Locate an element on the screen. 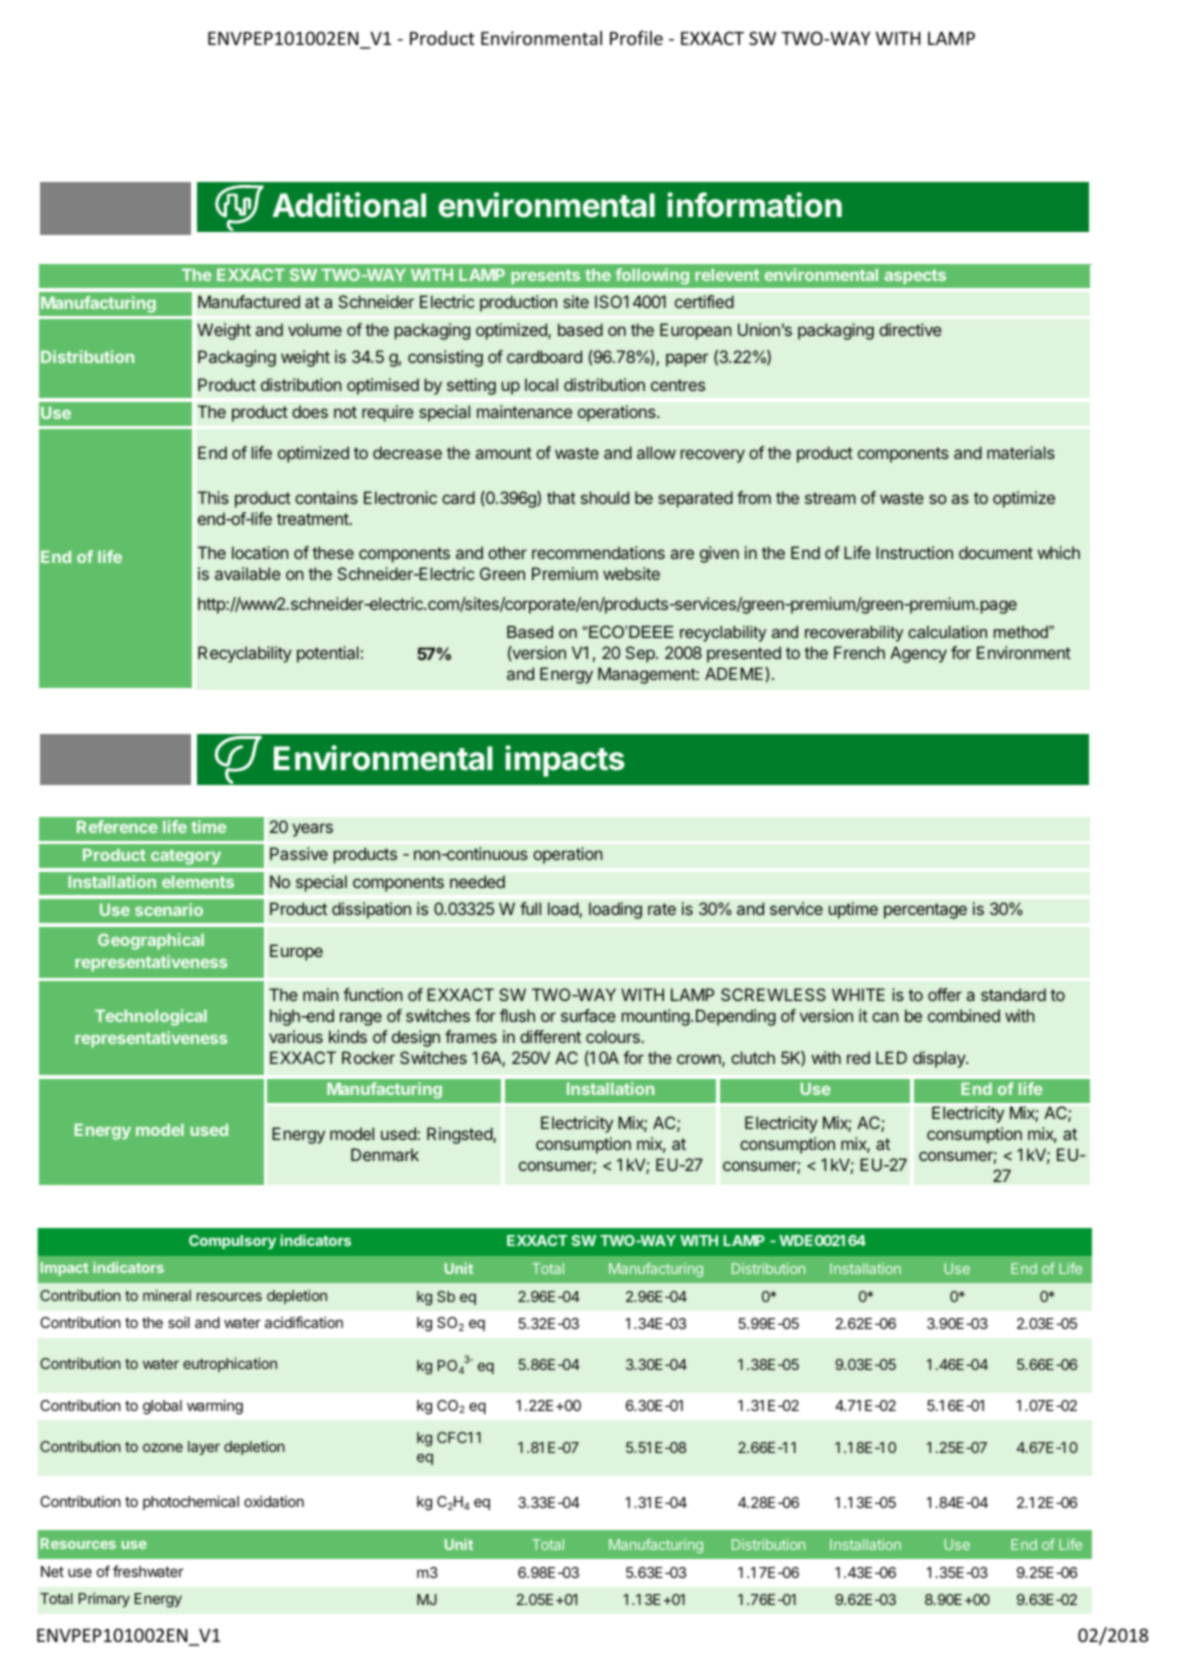 The image size is (1185, 1676). photochemical is located at coordinates (191, 1502).
